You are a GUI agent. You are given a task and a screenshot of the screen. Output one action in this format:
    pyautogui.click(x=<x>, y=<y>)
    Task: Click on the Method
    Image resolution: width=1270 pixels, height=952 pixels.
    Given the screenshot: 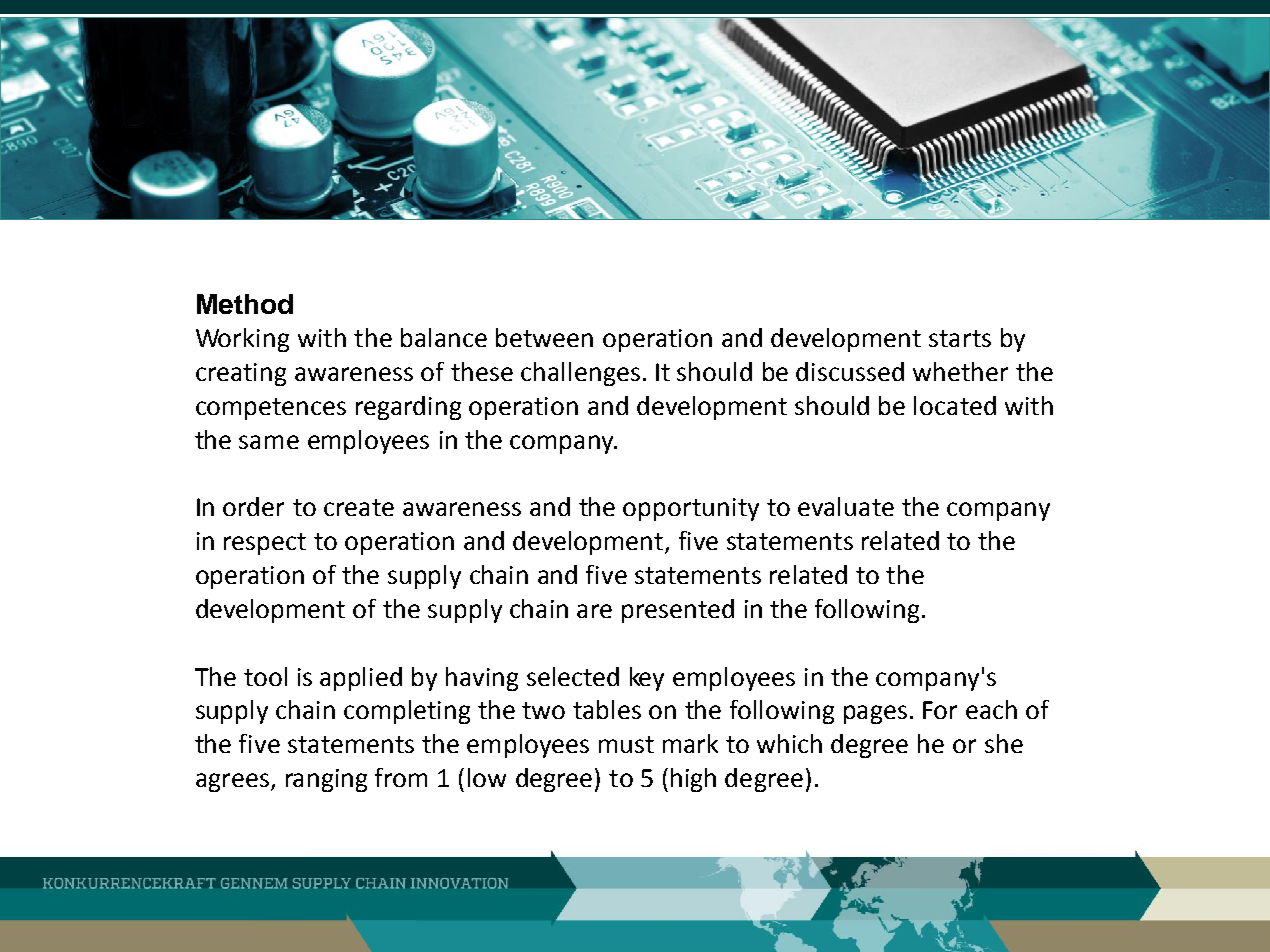 What is the action you would take?
    pyautogui.click(x=245, y=304)
